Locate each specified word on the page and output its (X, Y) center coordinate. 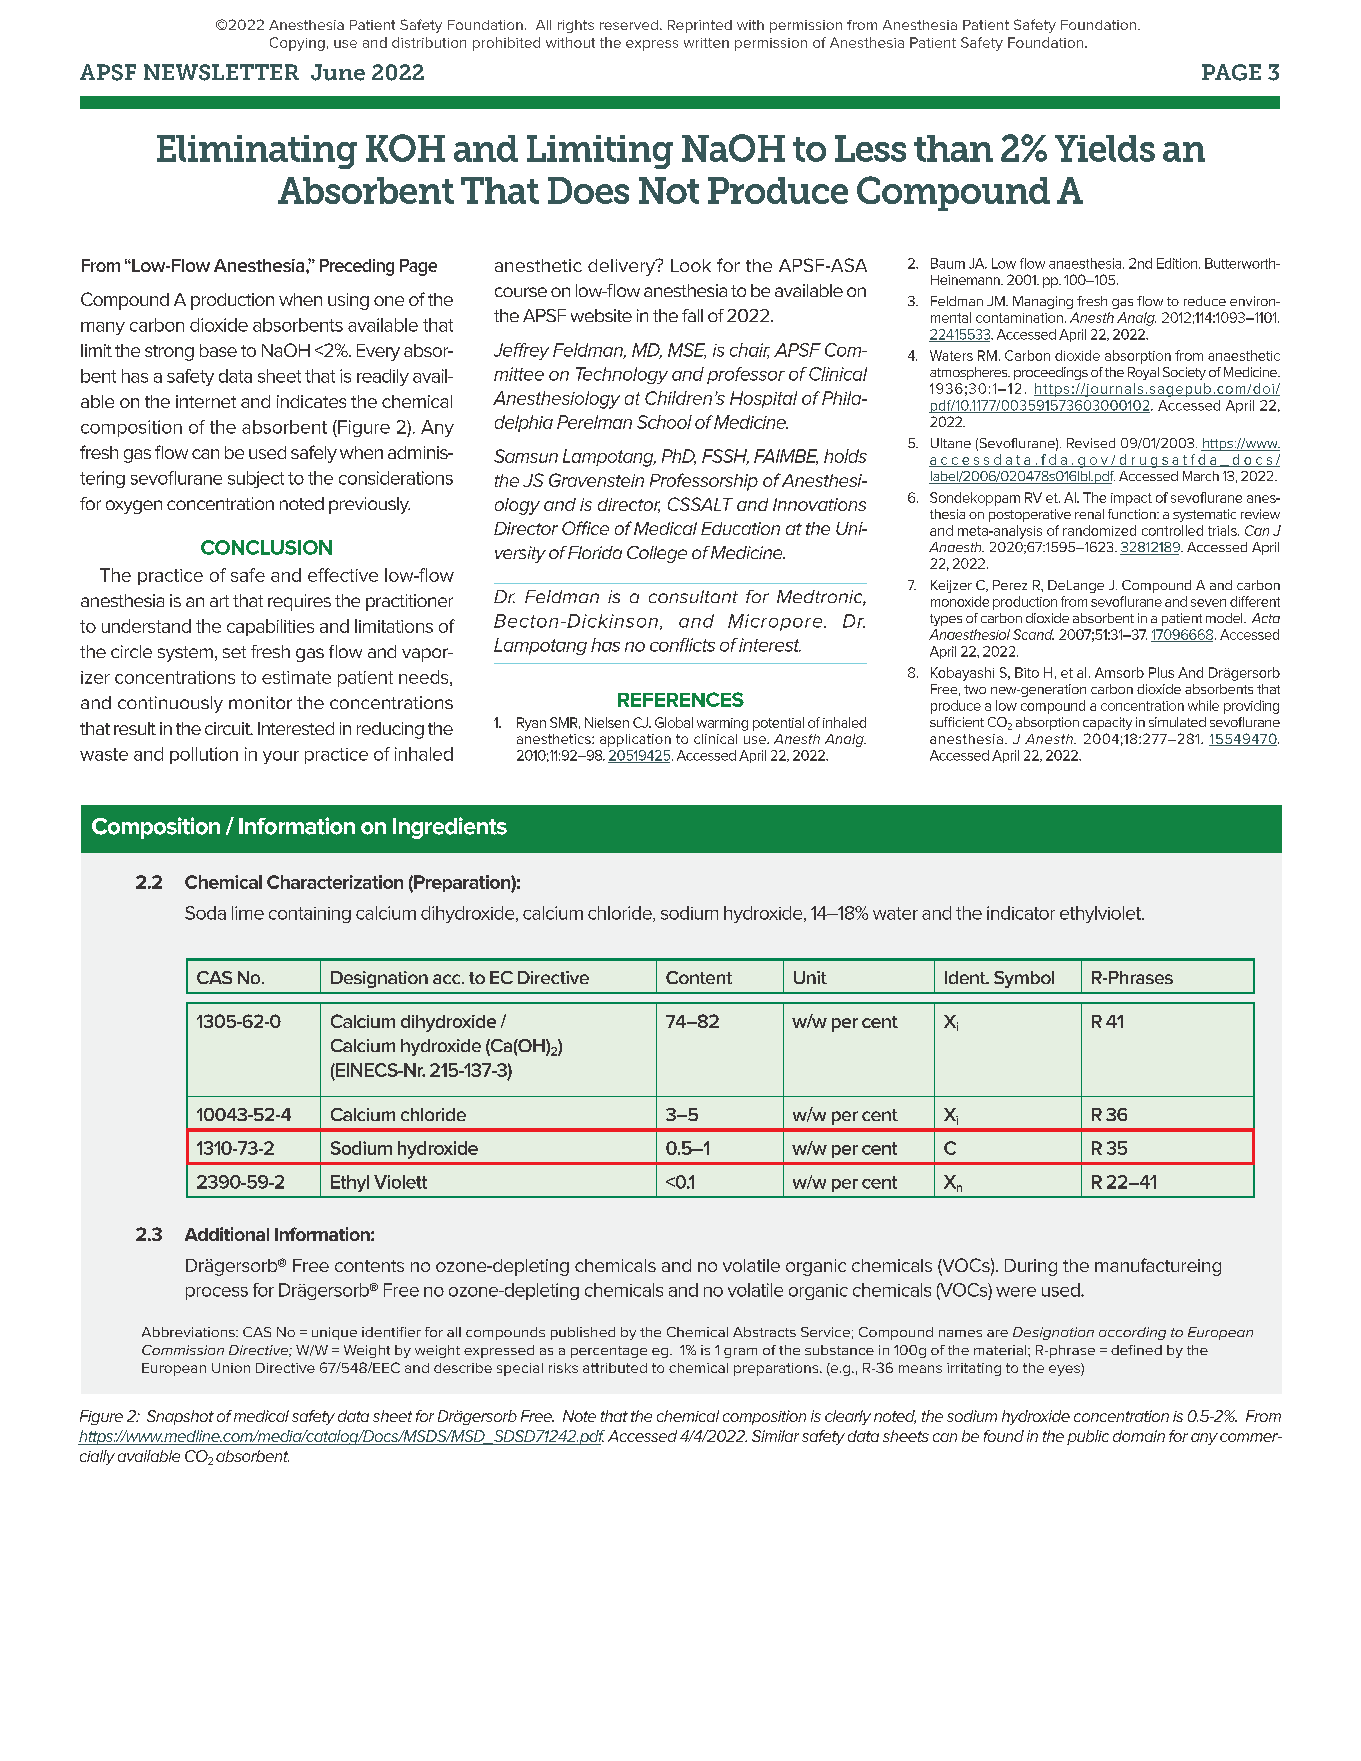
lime (248, 913)
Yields (1105, 148)
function (1133, 514)
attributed (615, 1368)
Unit (810, 977)
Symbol (1024, 979)
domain (1139, 1436)
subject (256, 479)
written (706, 43)
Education (740, 528)
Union (231, 1368)
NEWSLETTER (221, 72)
